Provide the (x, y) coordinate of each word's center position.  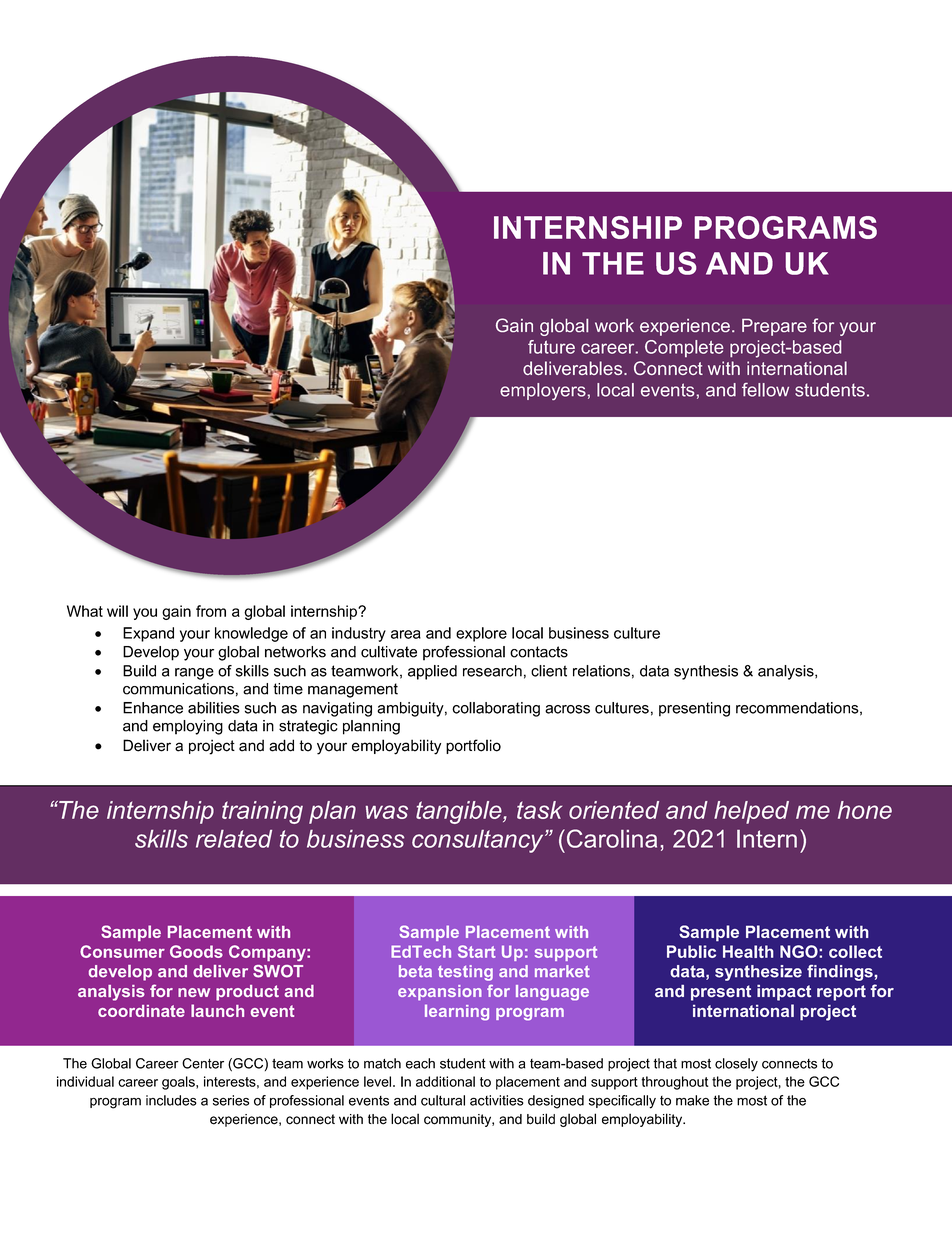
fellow (765, 390)
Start (477, 951)
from (211, 611)
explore (481, 634)
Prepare (774, 327)
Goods (196, 951)
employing (188, 727)
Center (203, 1063)
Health (748, 951)
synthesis (706, 672)
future (551, 347)
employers (543, 391)
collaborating (496, 709)
